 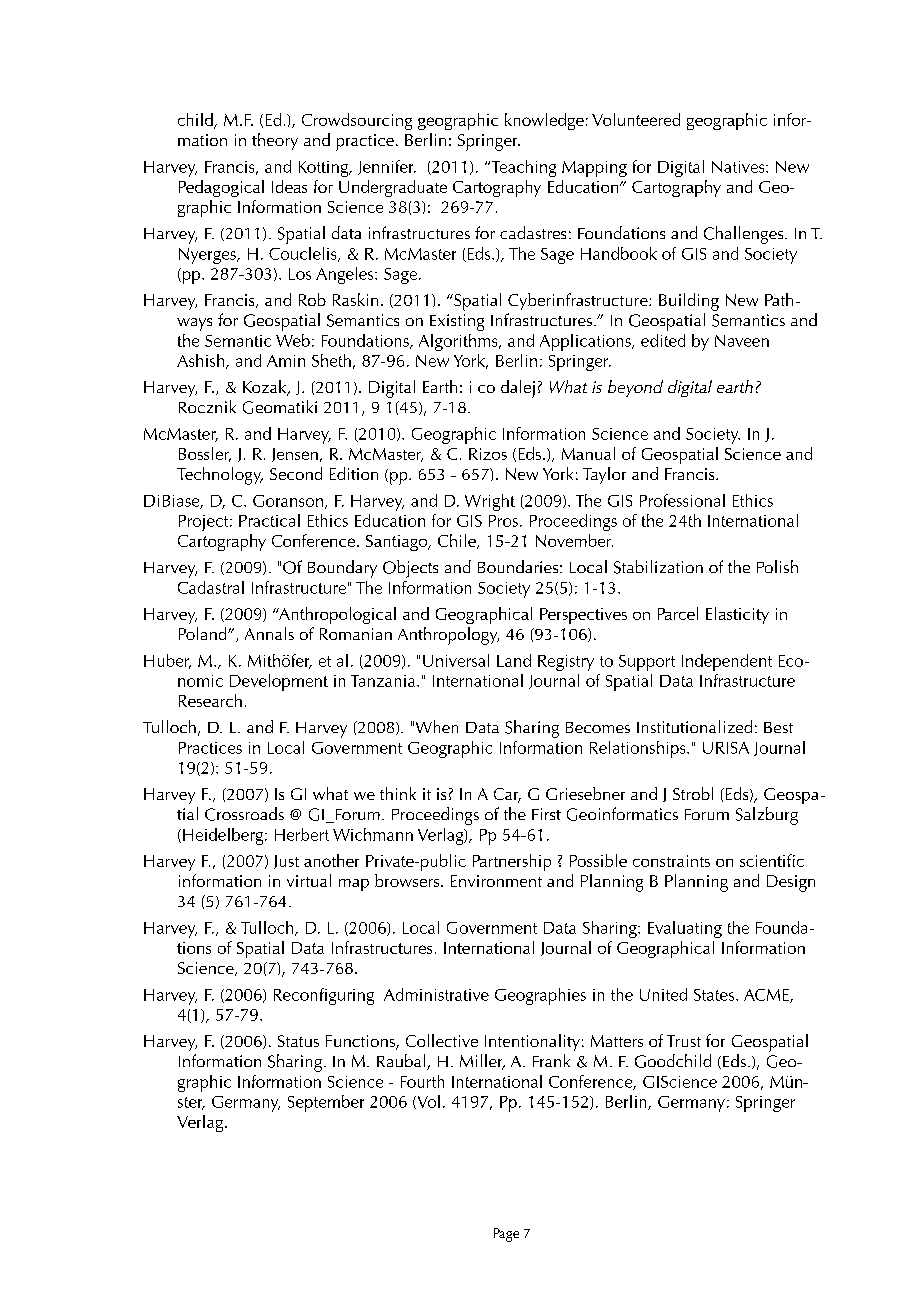 I want to click on Practical, so click(x=269, y=520).
